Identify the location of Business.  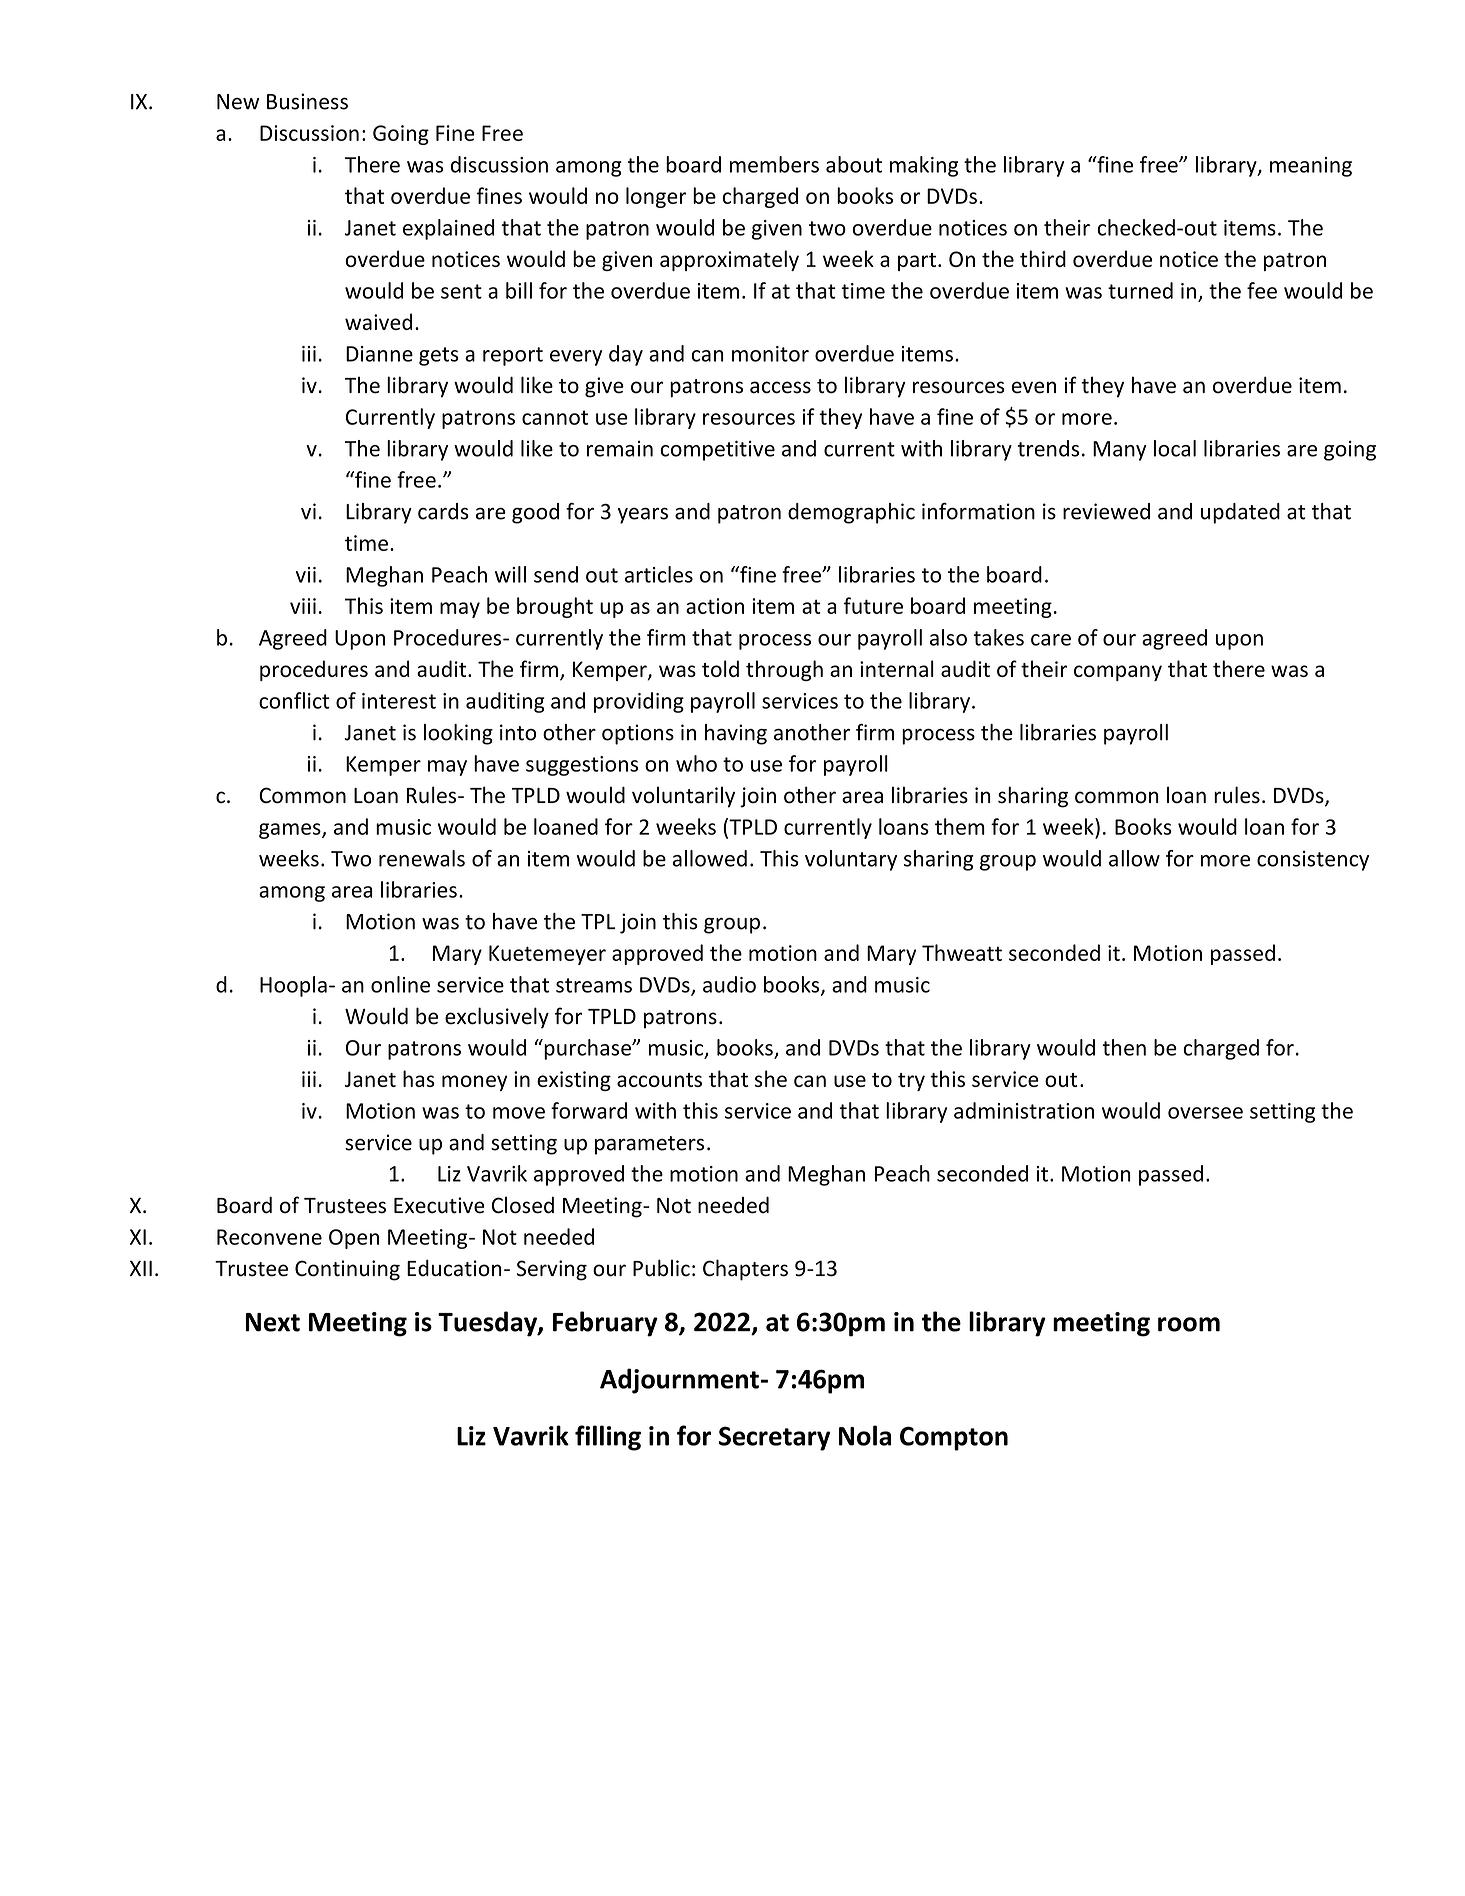
(307, 101).
